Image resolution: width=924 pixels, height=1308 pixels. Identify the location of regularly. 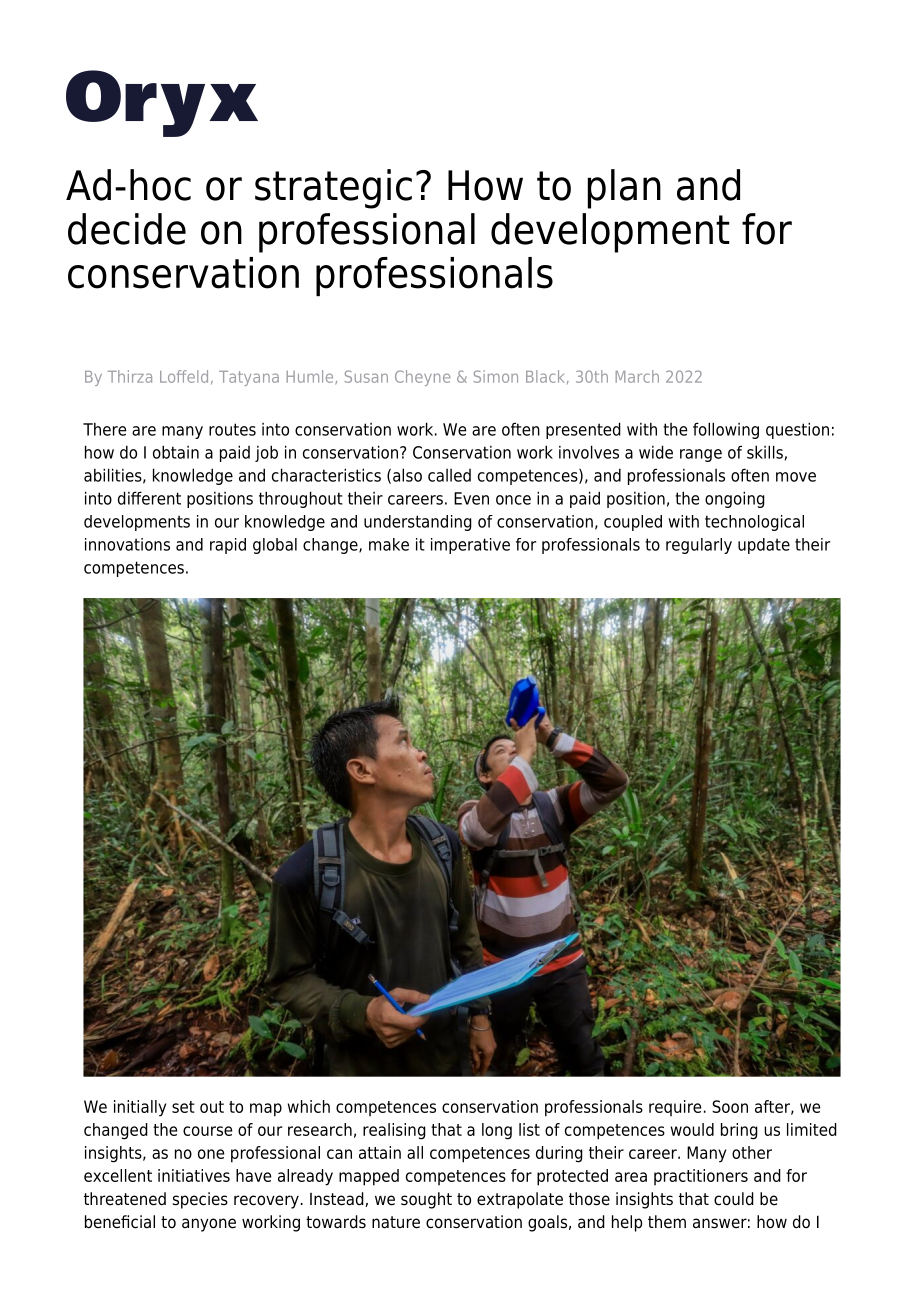
(699, 546).
